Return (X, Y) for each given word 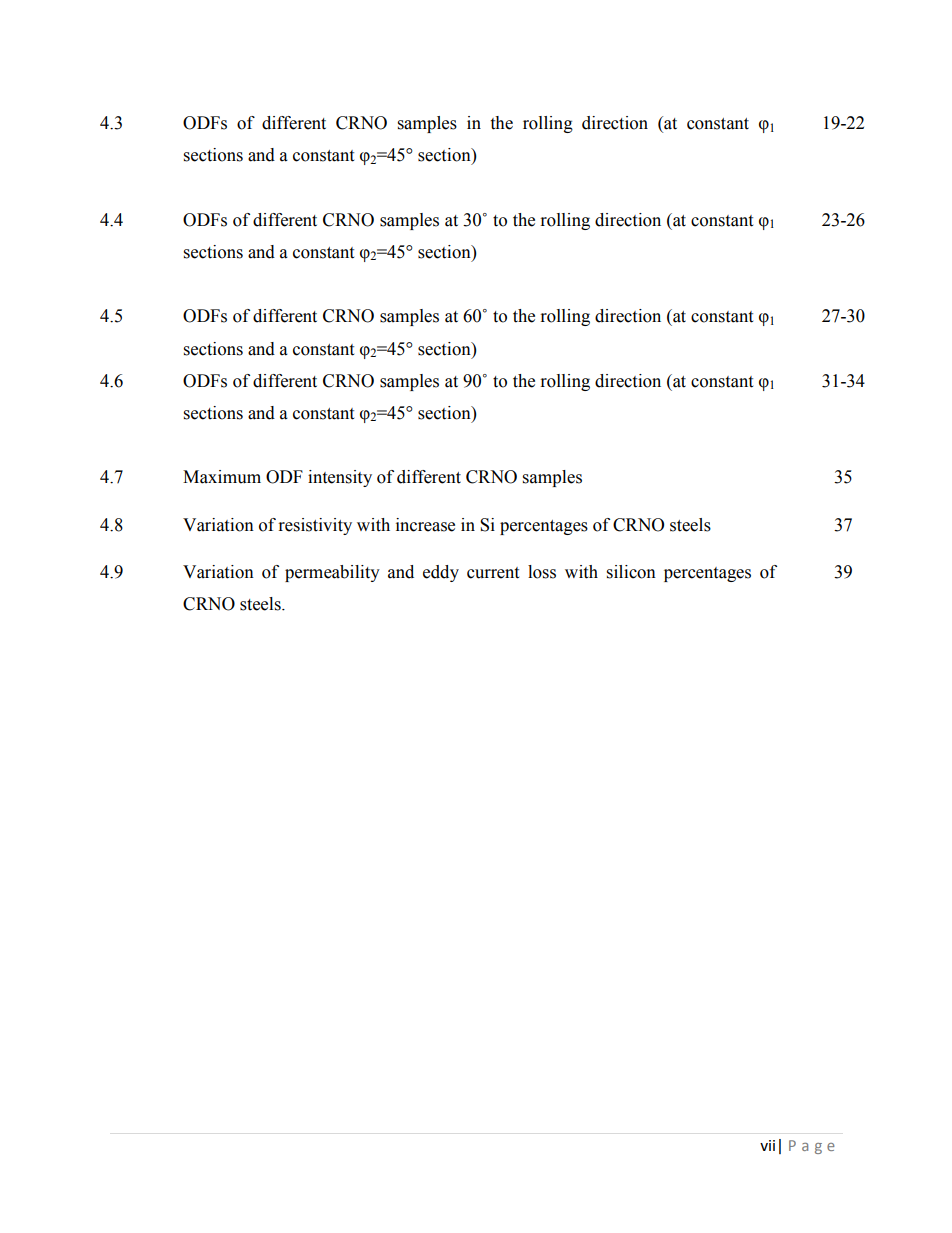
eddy (441, 573)
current (493, 573)
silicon (631, 572)
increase (425, 525)
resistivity (315, 526)
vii (767, 1145)
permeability (332, 573)
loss (542, 572)
